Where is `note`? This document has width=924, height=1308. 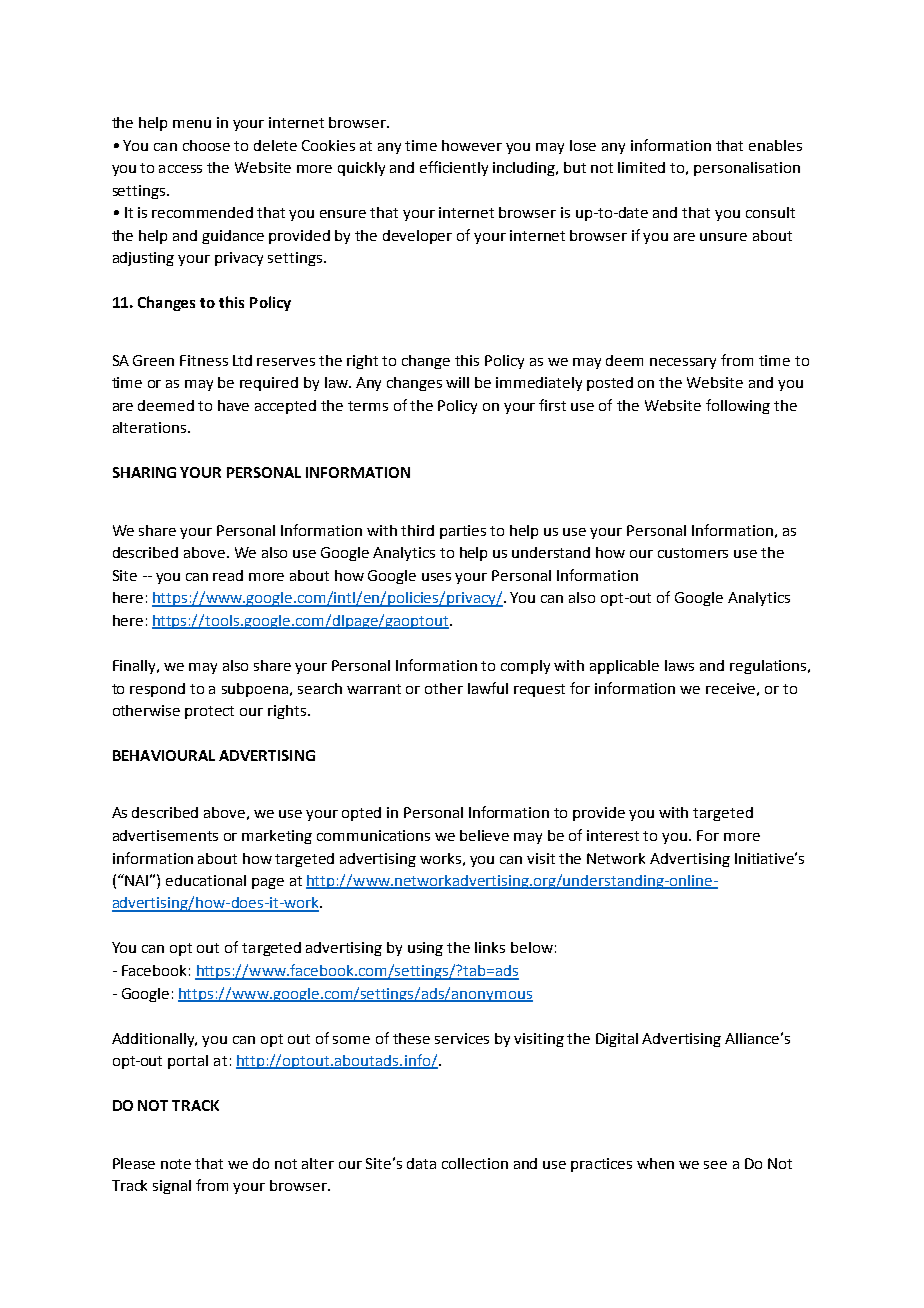
note is located at coordinates (176, 1164).
